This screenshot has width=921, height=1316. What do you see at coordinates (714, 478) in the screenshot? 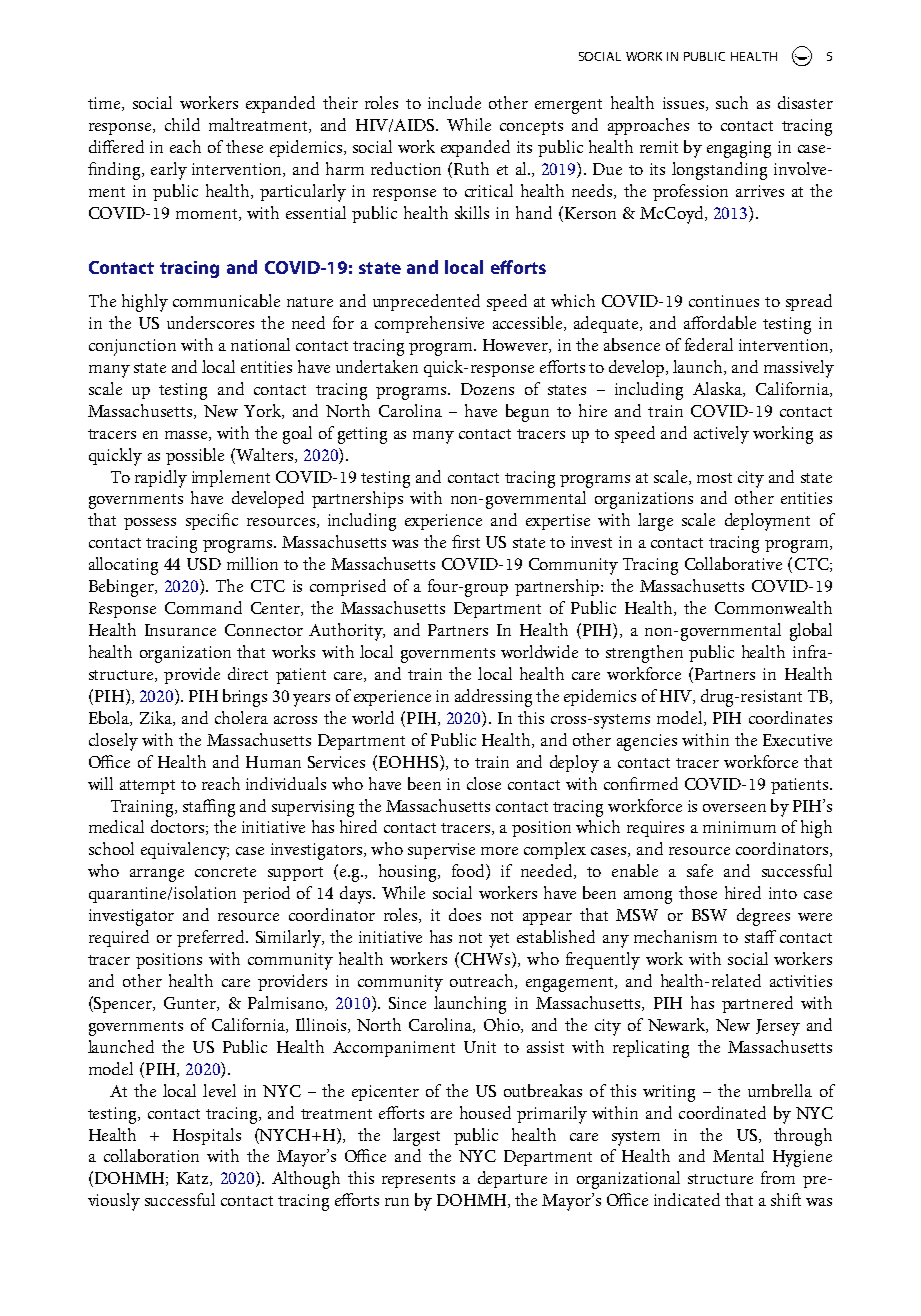
I see `most` at bounding box center [714, 478].
